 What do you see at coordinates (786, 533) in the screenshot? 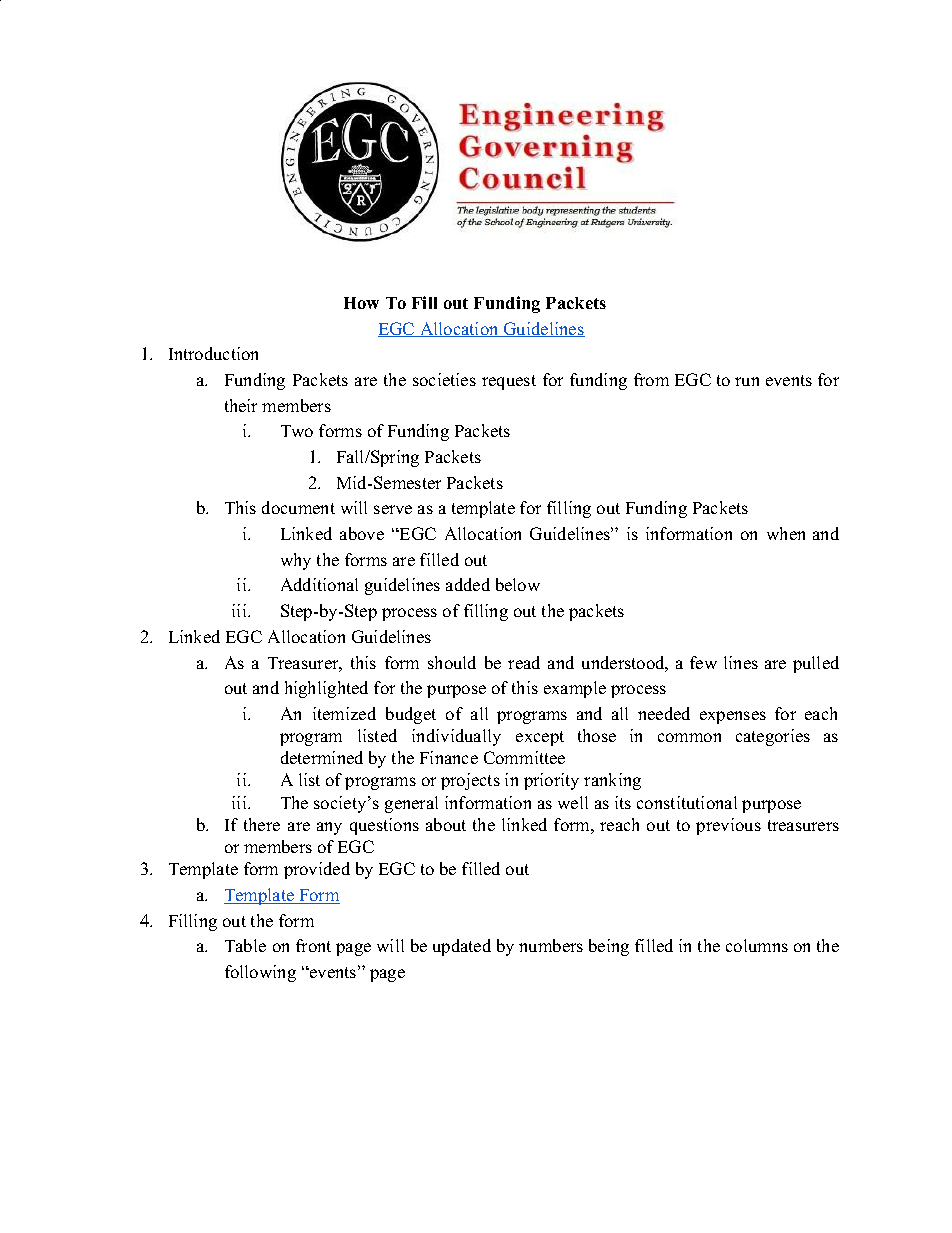
I see `when` at bounding box center [786, 533].
